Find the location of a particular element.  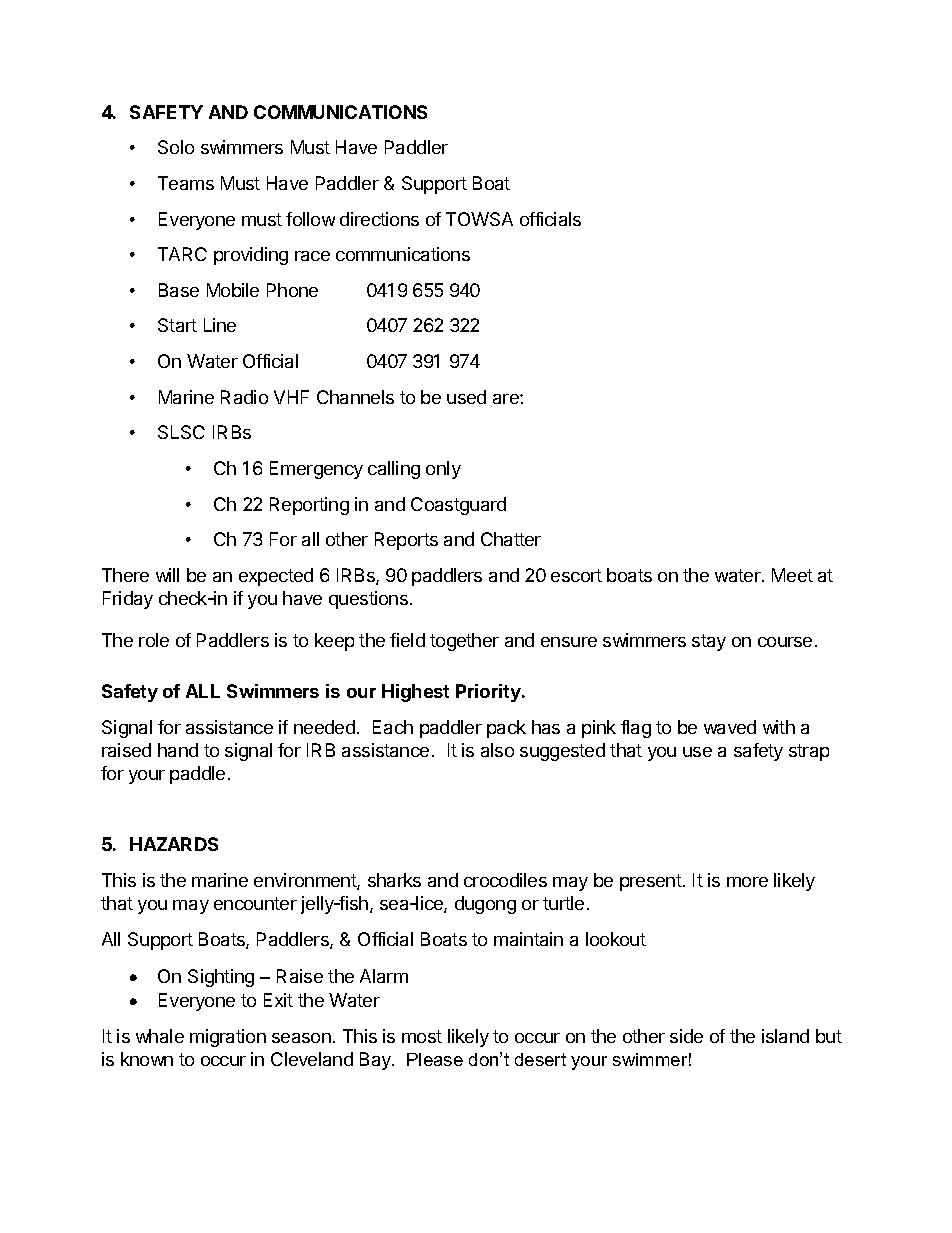

migration is located at coordinates (228, 1038).
